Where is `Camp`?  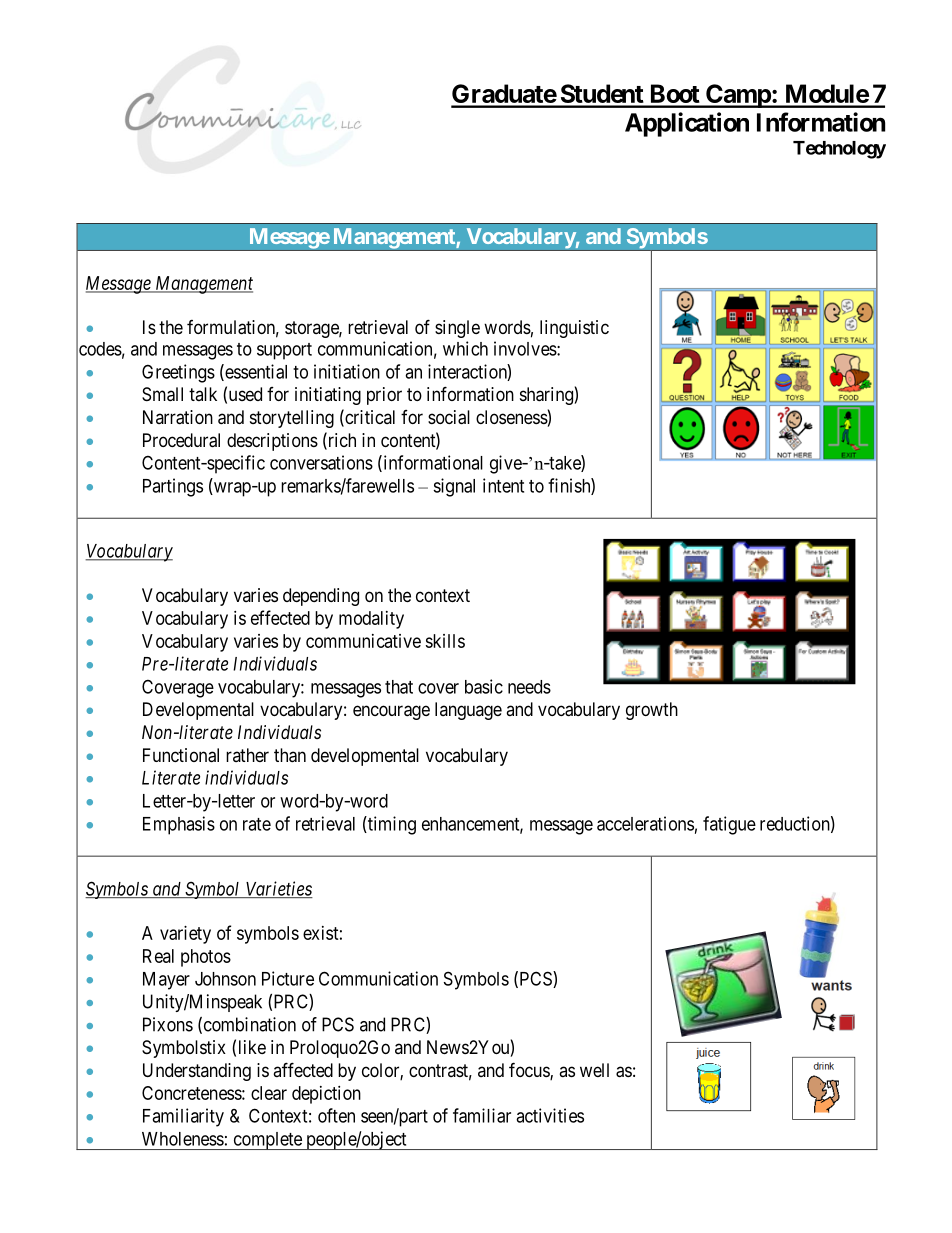 Camp is located at coordinates (738, 96).
